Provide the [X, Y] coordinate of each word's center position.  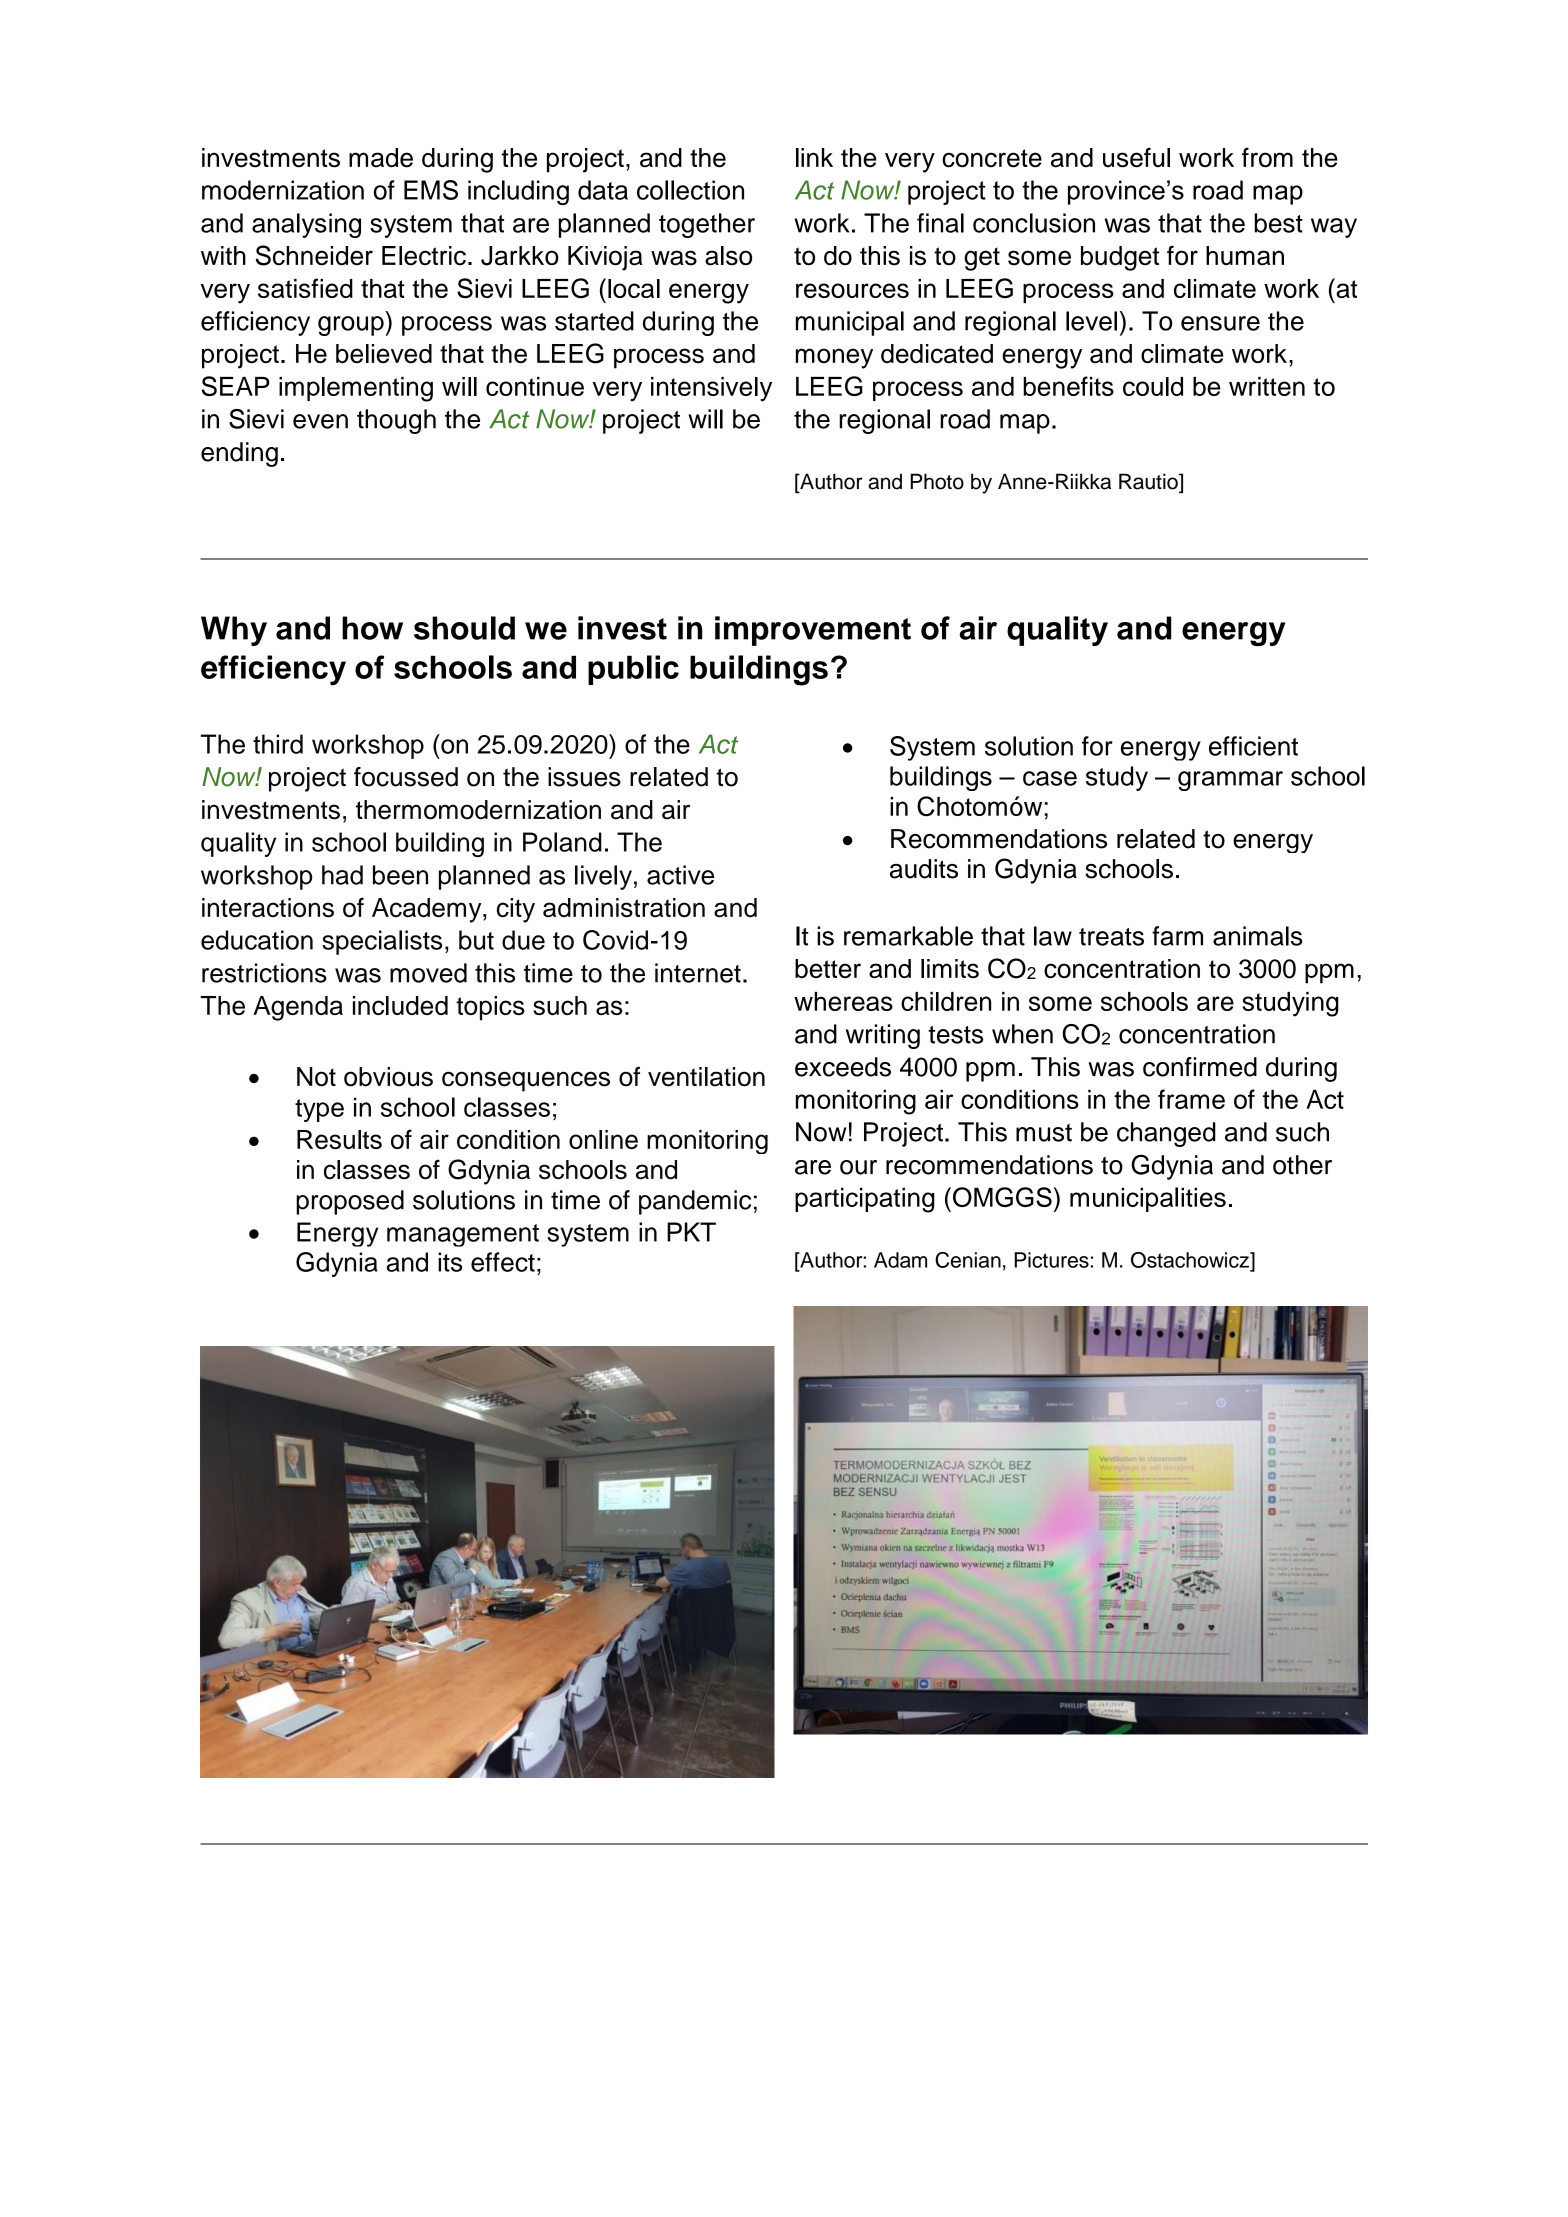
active [680, 875]
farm [1177, 936]
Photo [937, 481]
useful [1136, 157]
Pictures [1051, 1260]
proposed [350, 1202]
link [814, 157]
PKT [691, 1232]
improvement [813, 631]
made [381, 158]
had [342, 875]
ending [239, 454]
